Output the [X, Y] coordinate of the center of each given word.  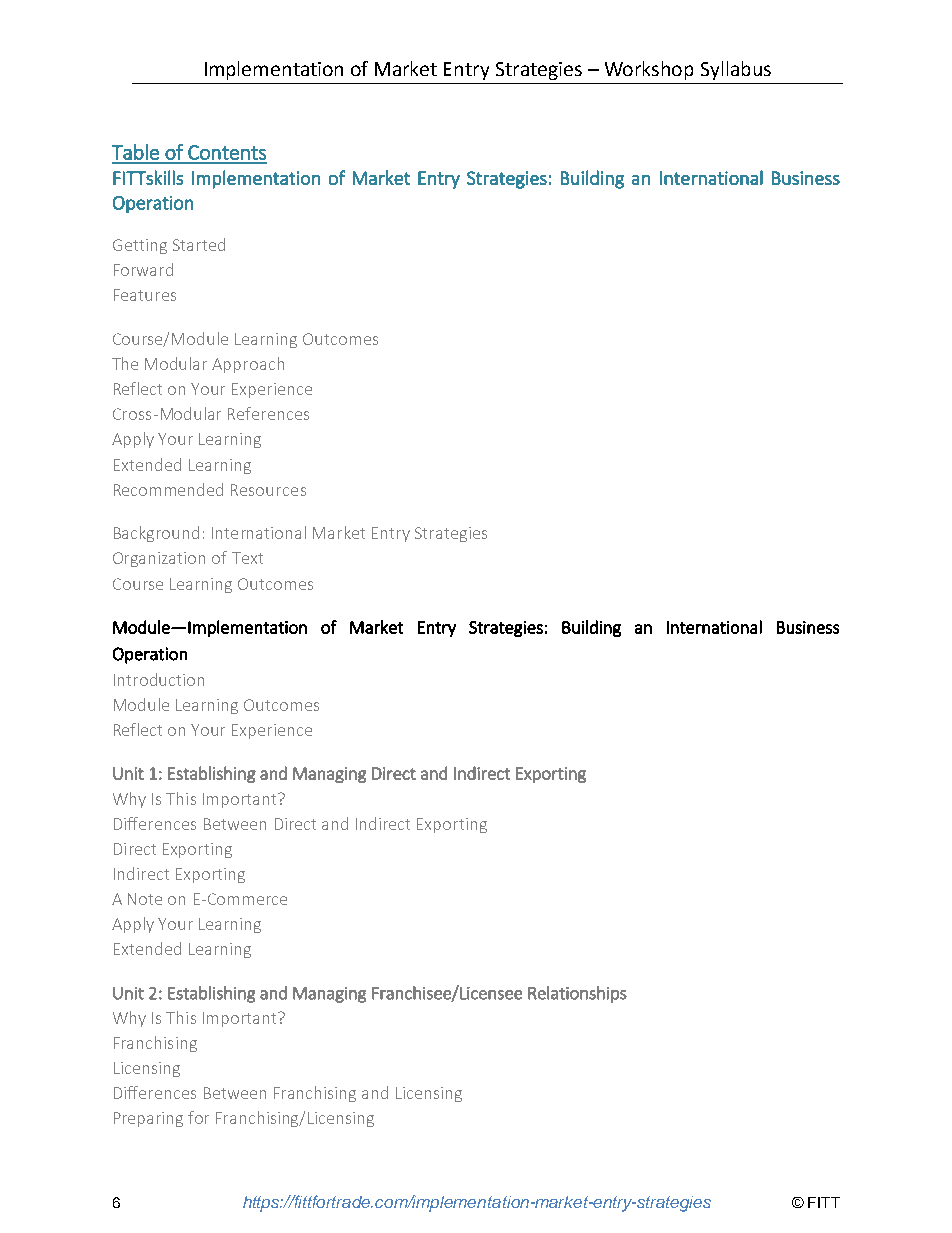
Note [145, 899]
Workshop [649, 70]
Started [199, 244]
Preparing [148, 1119]
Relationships [577, 994]
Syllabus [736, 70]
